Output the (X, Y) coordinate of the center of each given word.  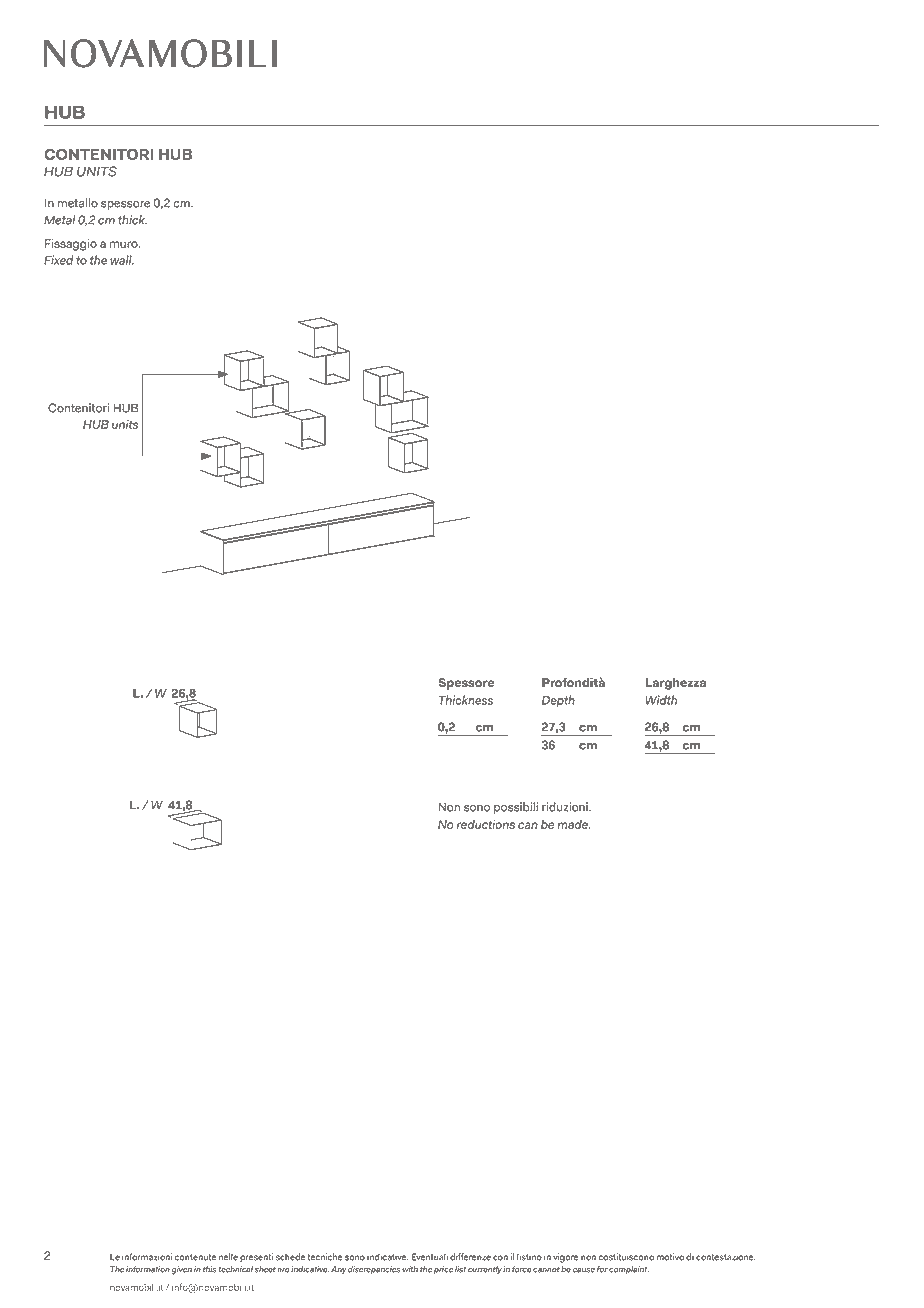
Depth (558, 701)
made (573, 824)
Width (661, 700)
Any (338, 1270)
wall (122, 260)
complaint (629, 1270)
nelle (228, 1257)
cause (584, 1270)
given (182, 1270)
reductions (486, 824)
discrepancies (374, 1270)
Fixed (58, 260)
